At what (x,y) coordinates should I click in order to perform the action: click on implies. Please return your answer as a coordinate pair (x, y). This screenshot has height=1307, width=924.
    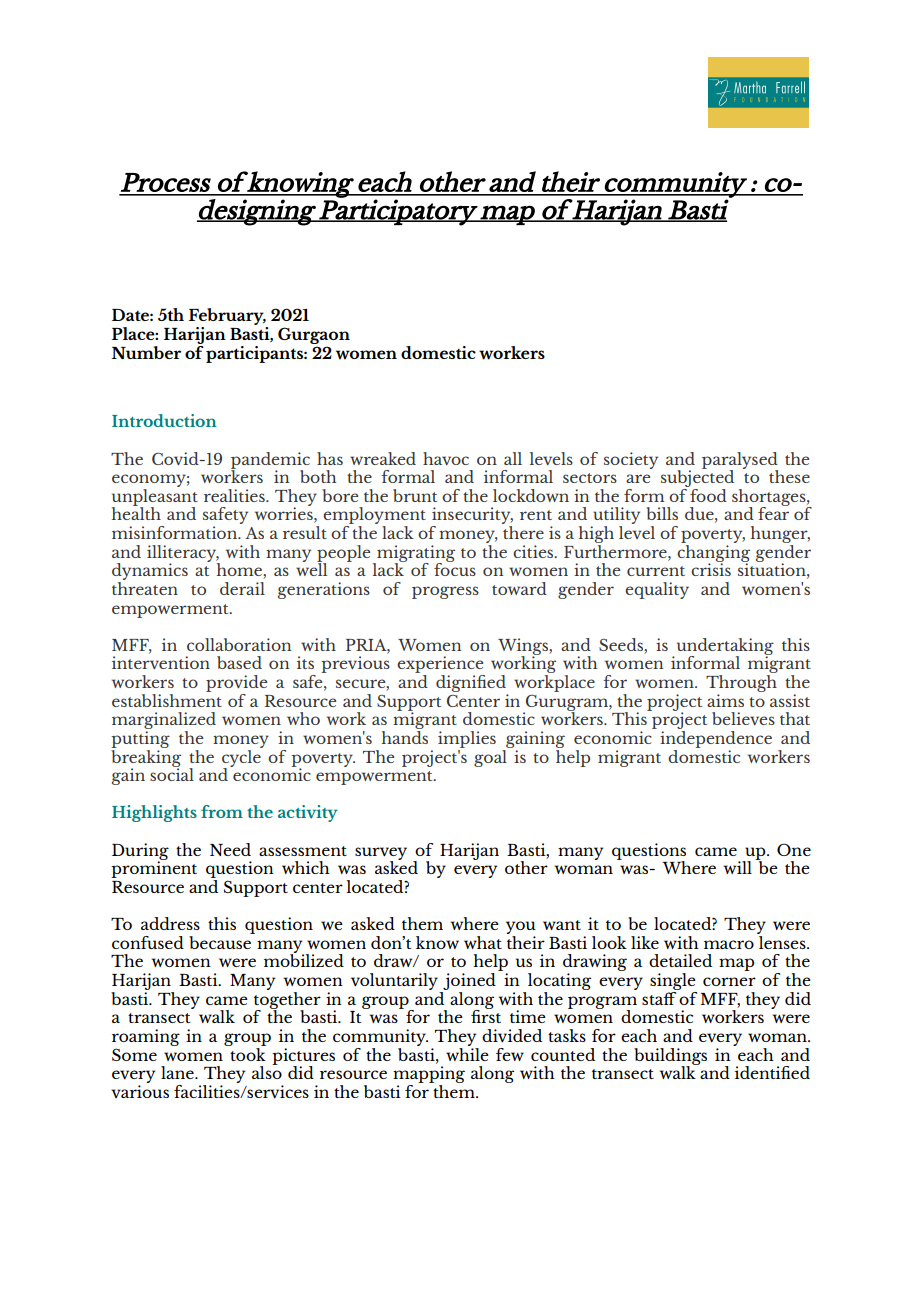
    Looking at the image, I should click on (467, 739).
